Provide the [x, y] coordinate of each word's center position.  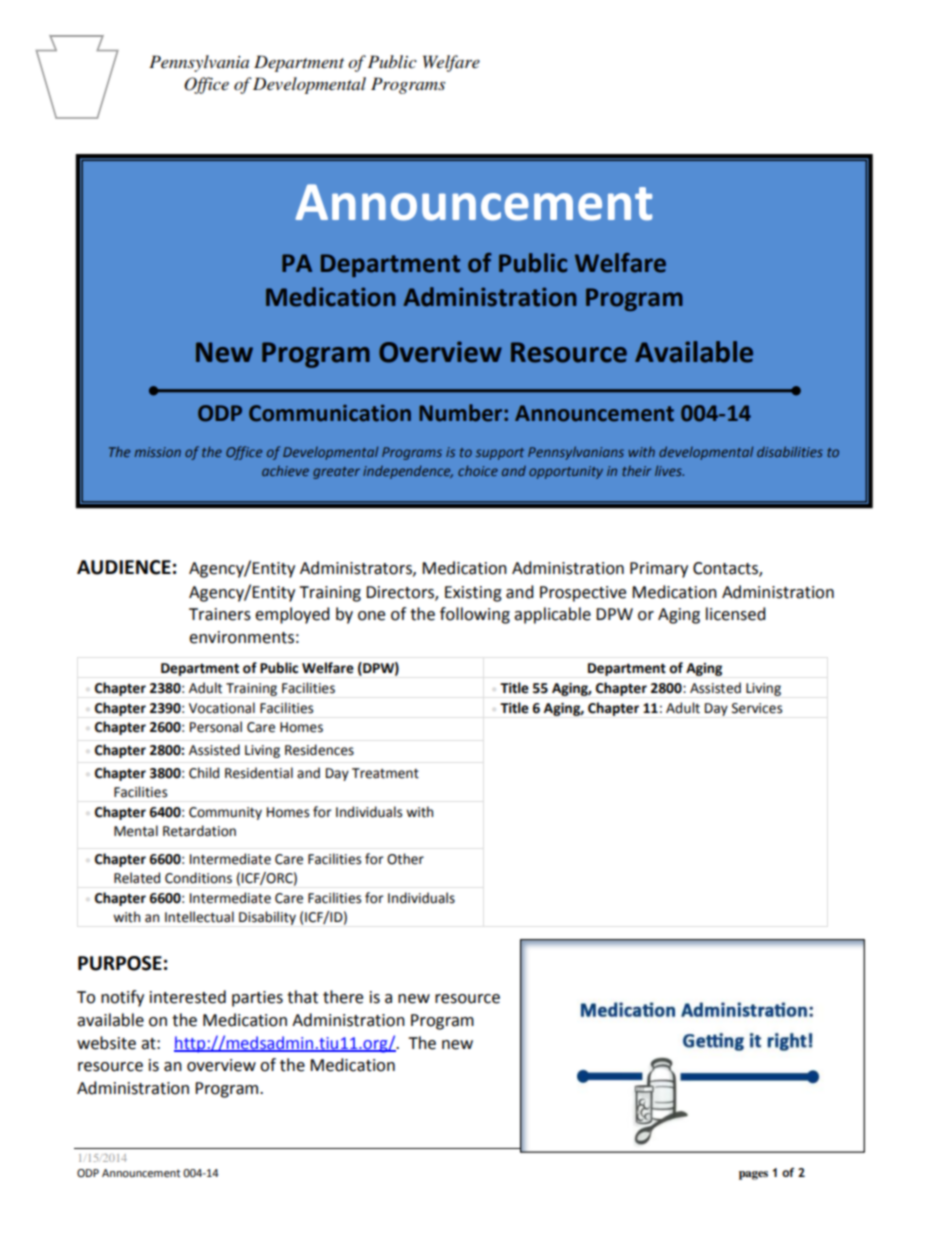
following [475, 615]
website [106, 1043]
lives [669, 470]
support [500, 454]
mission [158, 452]
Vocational [222, 708]
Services [757, 708]
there [343, 997]
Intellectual [199, 917]
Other [405, 859]
